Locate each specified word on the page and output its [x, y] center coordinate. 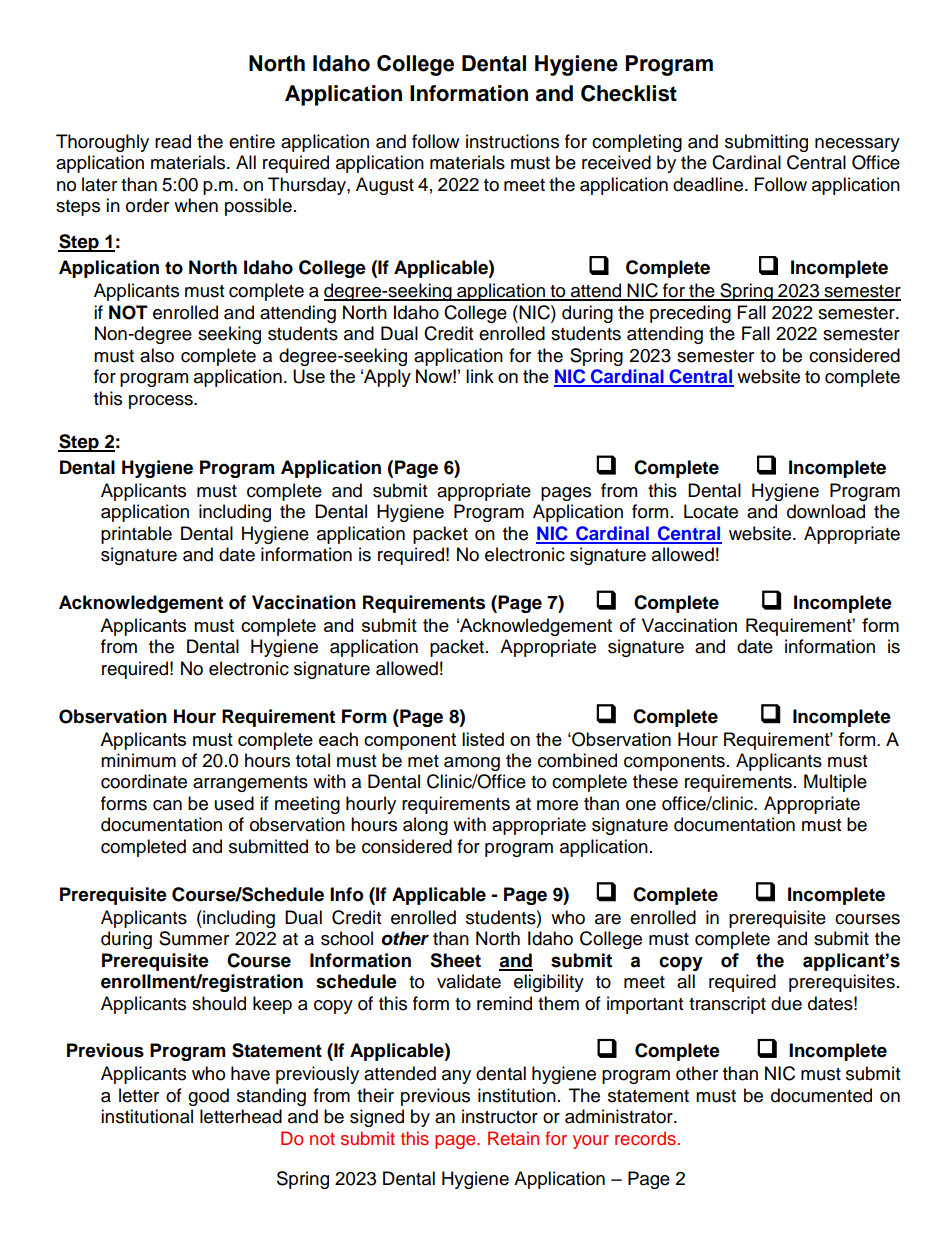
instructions [512, 141]
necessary [857, 145]
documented [821, 1095]
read [173, 141]
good [208, 1097]
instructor [500, 1116]
